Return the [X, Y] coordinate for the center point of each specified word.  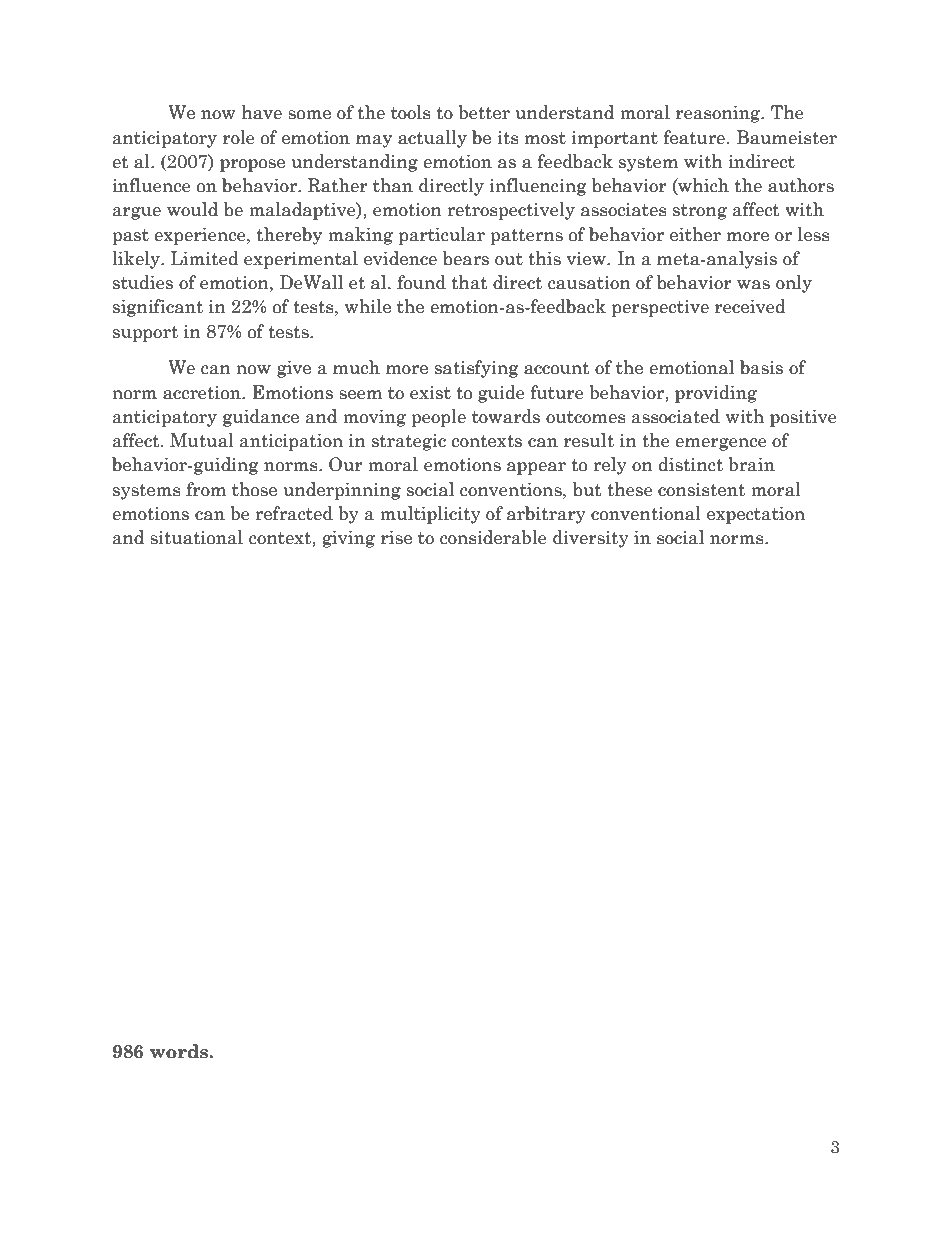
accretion [203, 393]
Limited [205, 258]
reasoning [719, 114]
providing [716, 394]
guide [501, 394]
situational [196, 537]
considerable [493, 537]
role [239, 137]
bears [466, 258]
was [753, 285]
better [484, 112]
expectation [756, 515]
